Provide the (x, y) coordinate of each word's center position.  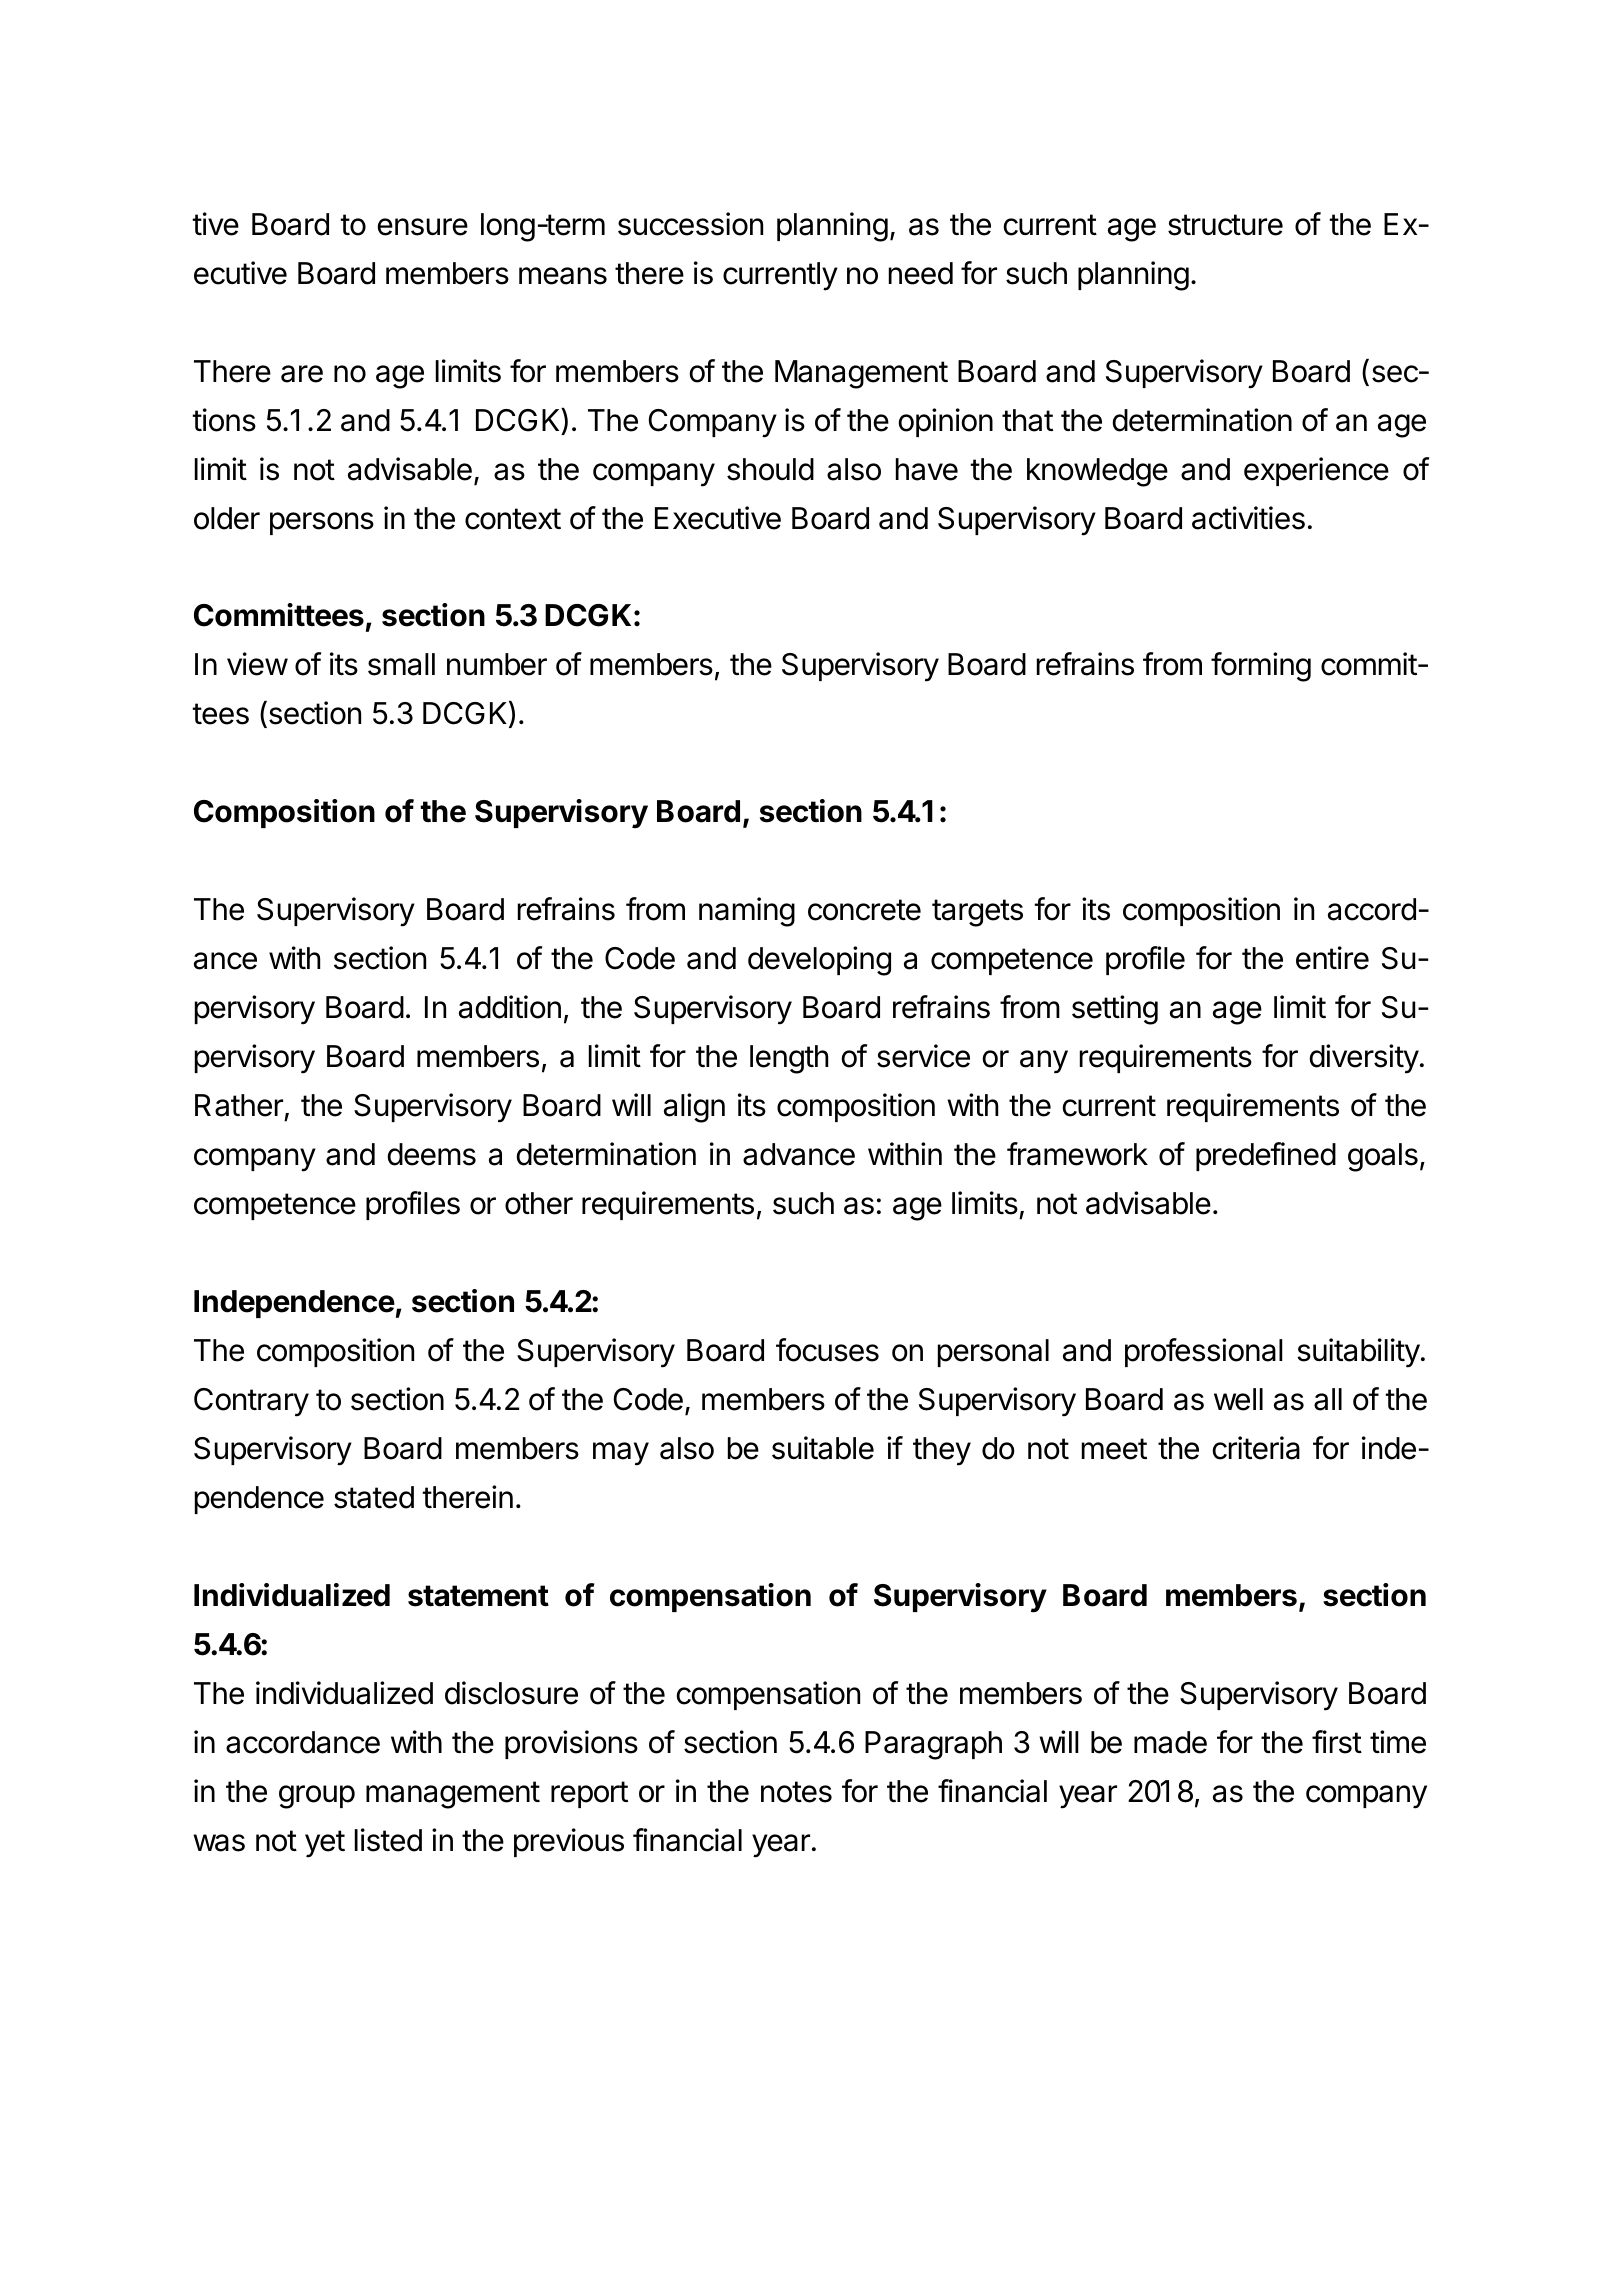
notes (796, 1792)
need (921, 273)
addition (510, 1007)
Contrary (251, 1402)
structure (1225, 225)
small (401, 664)
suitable (823, 1448)
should (770, 469)
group (317, 1797)
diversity (1364, 1059)
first (1337, 1742)
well (1238, 1399)
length (789, 1059)
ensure (423, 227)
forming (1261, 667)
